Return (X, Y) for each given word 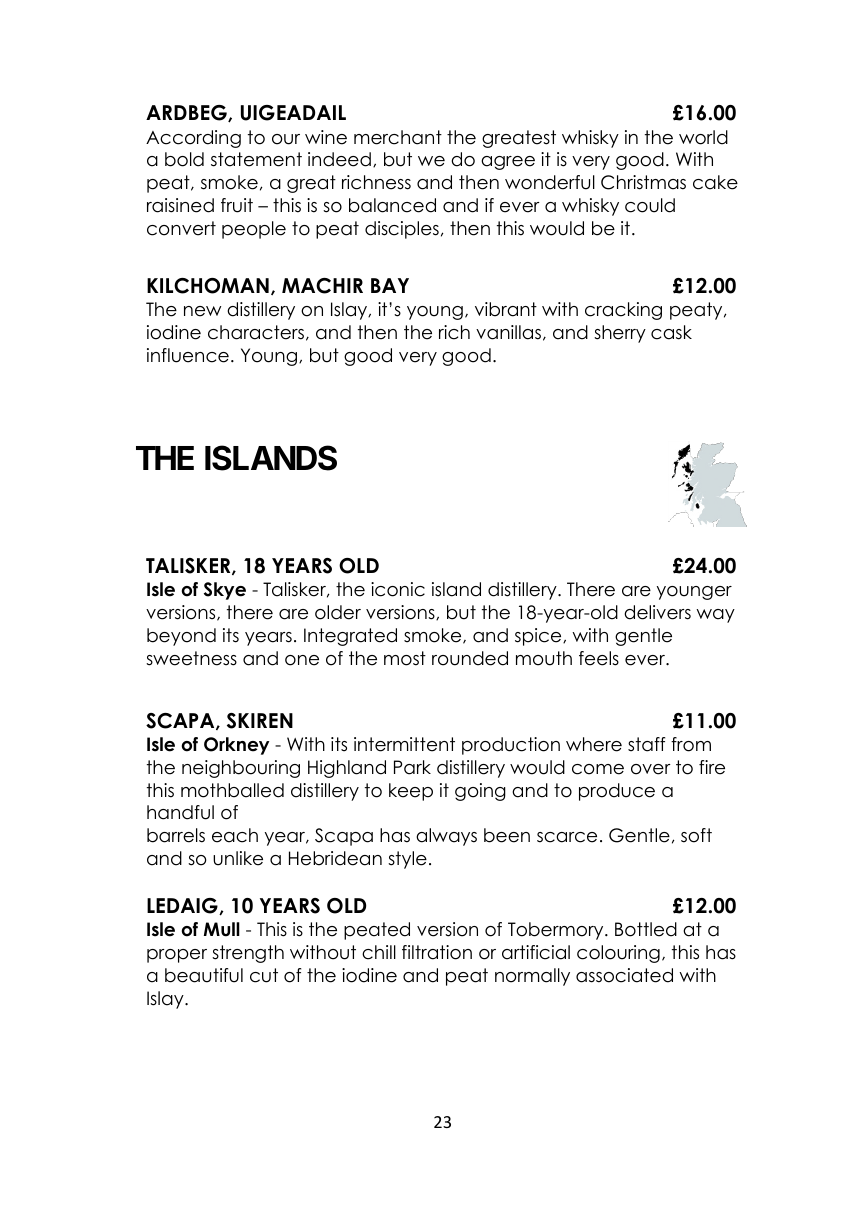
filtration (437, 952)
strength (248, 954)
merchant (398, 137)
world (703, 137)
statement (256, 159)
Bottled (646, 929)
